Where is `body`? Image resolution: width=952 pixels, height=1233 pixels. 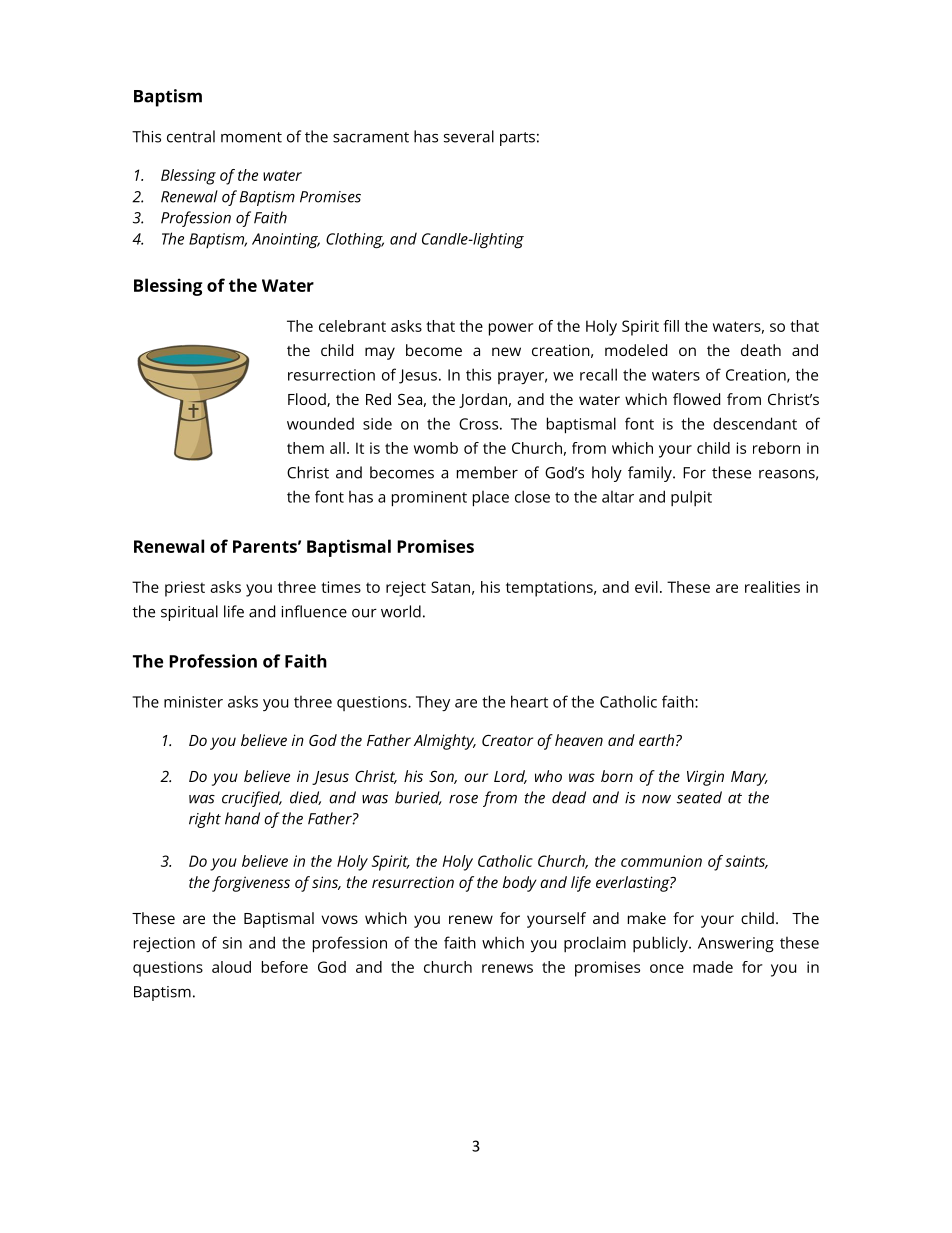 body is located at coordinates (519, 884).
